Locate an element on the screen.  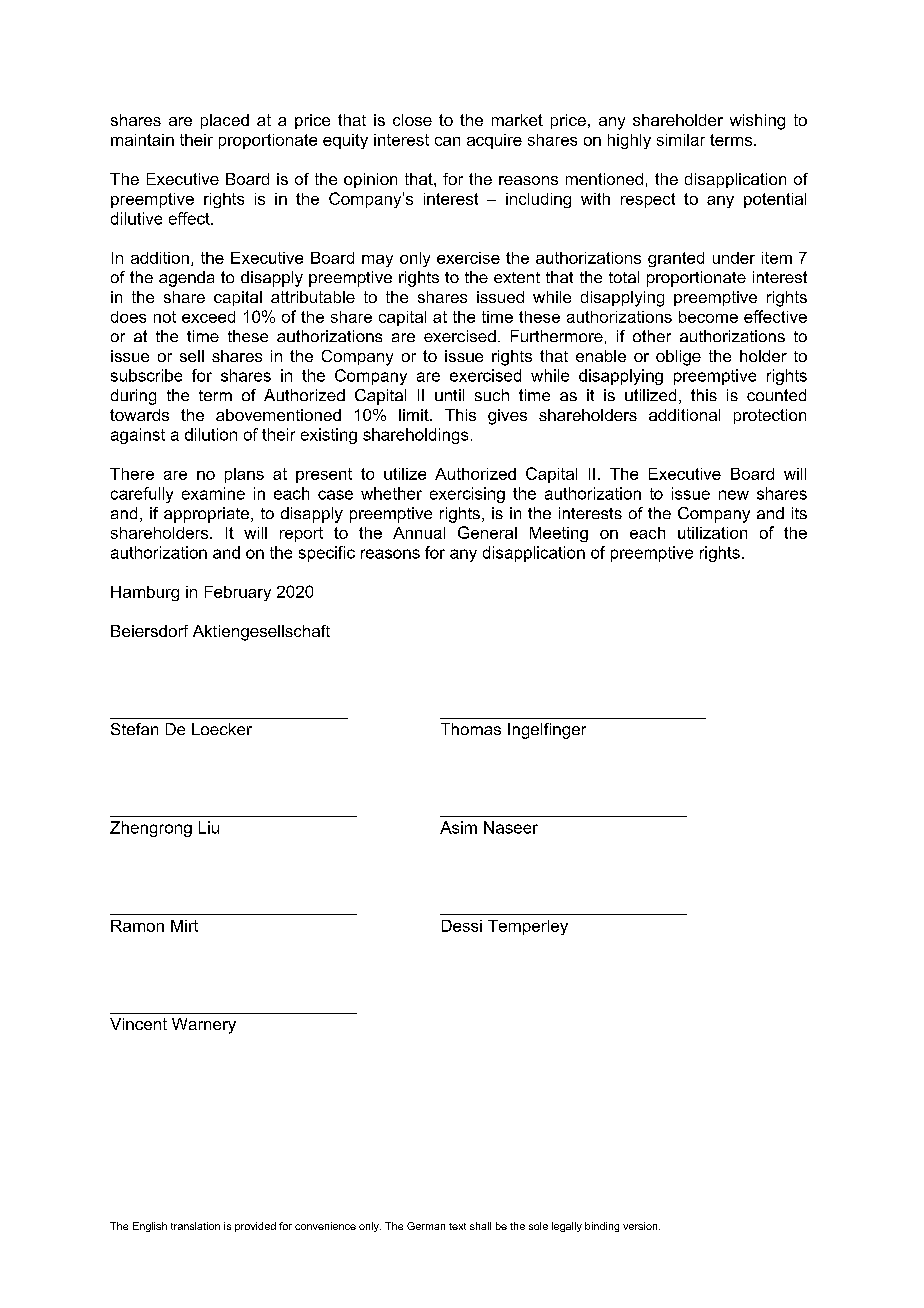
version is located at coordinates (641, 1226).
